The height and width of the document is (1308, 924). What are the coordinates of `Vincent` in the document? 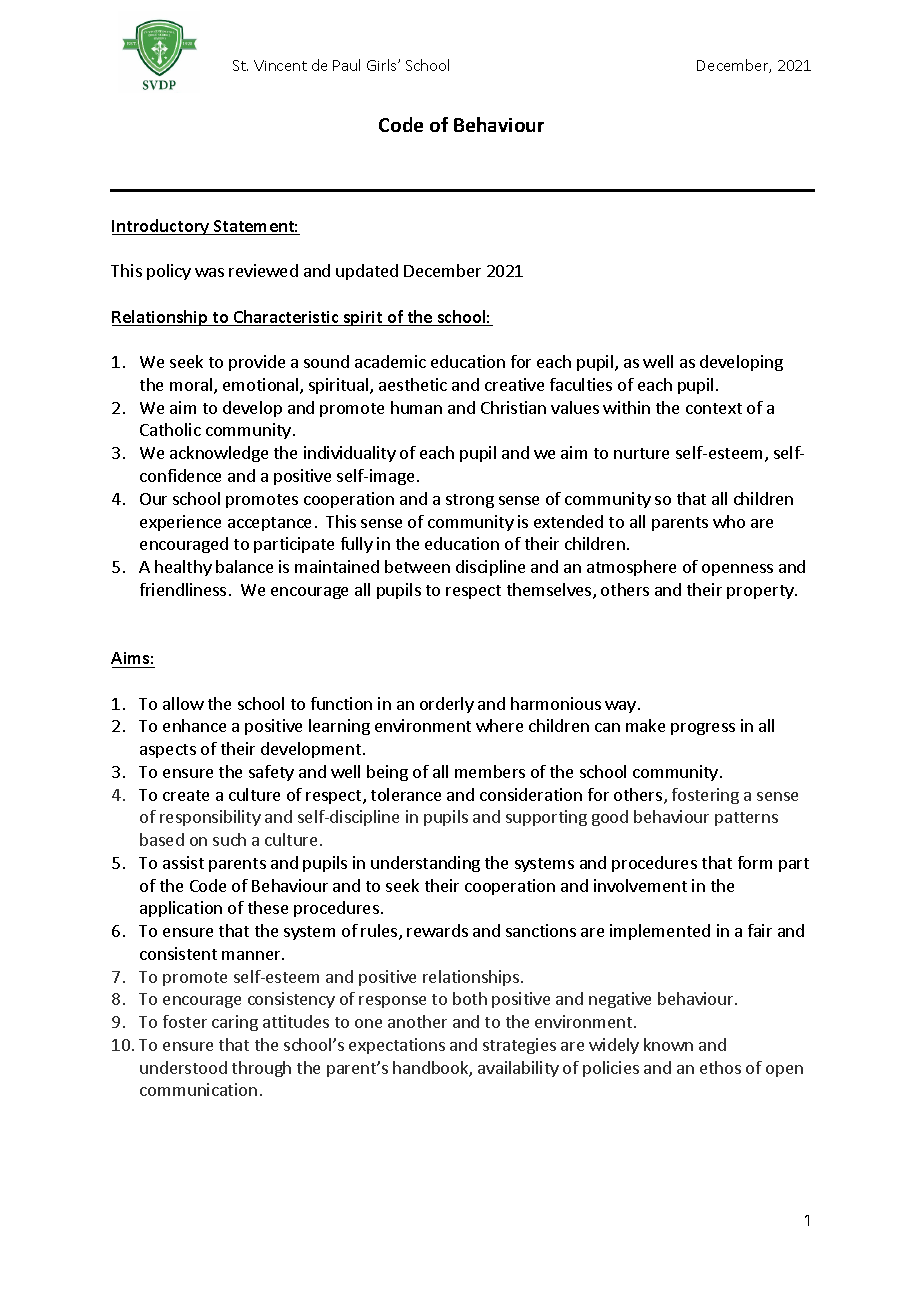 It's located at (280, 65).
